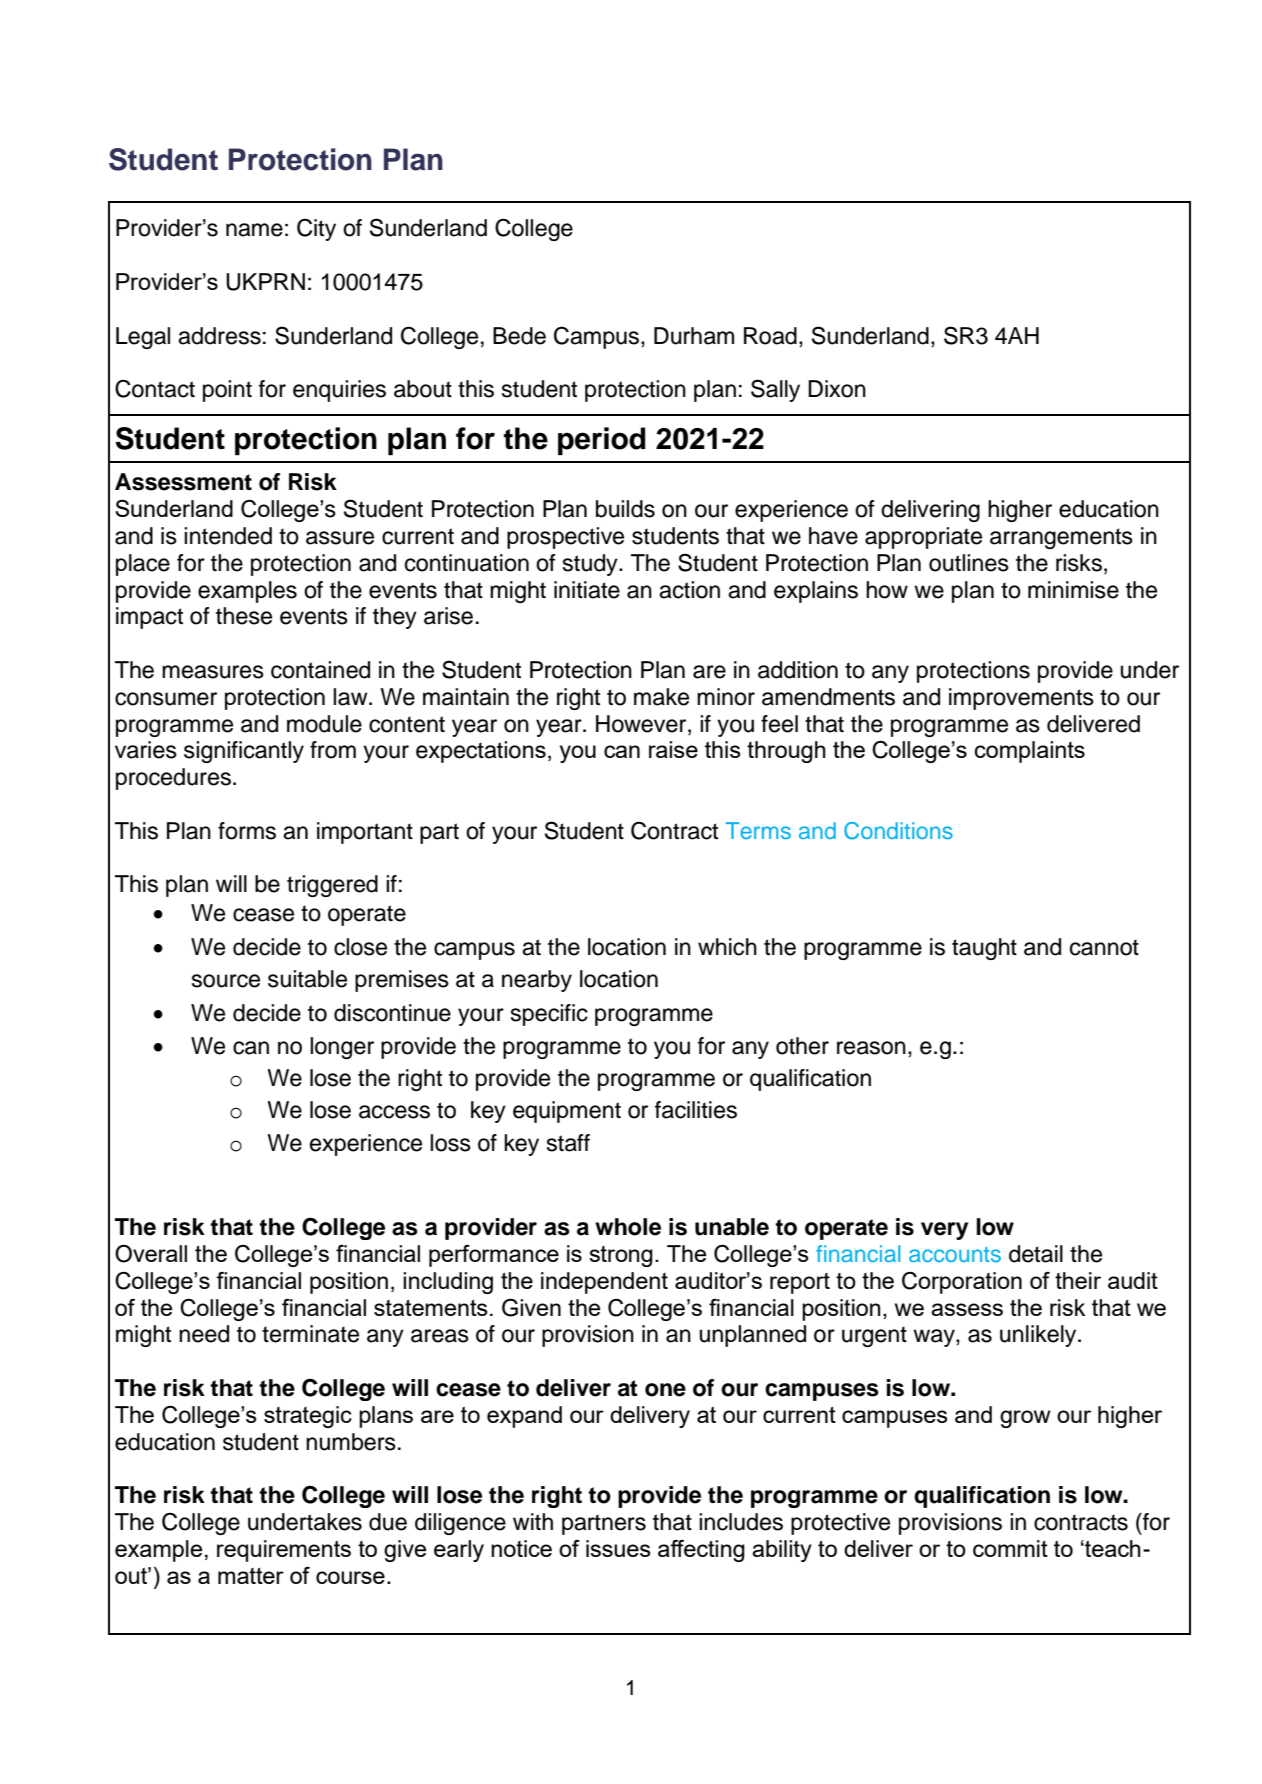  I want to click on issues, so click(618, 1548).
